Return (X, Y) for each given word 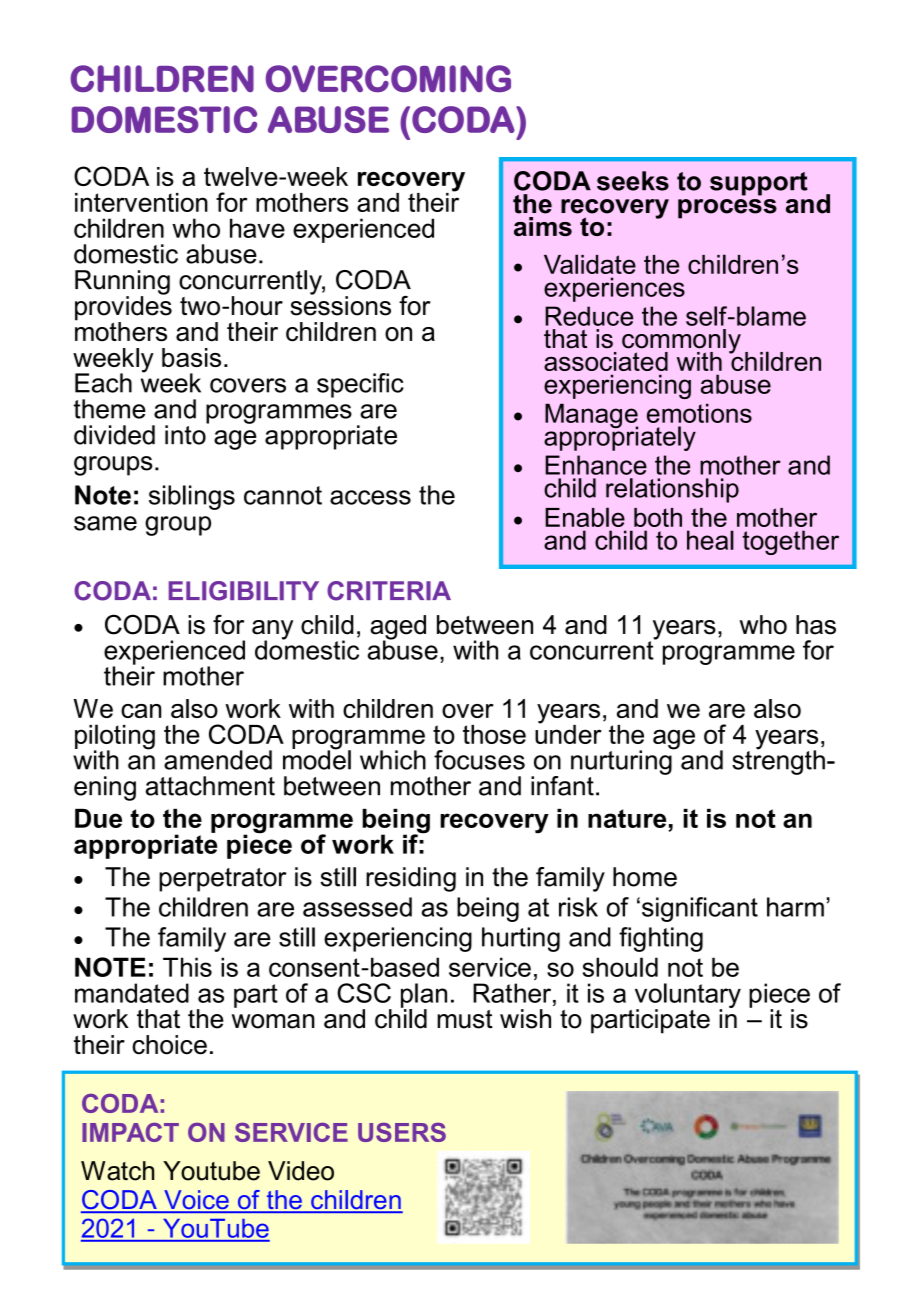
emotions (699, 413)
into (186, 434)
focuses (479, 760)
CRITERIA (389, 591)
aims (543, 226)
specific (360, 385)
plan (424, 996)
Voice (196, 1201)
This (187, 967)
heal (710, 540)
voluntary (688, 997)
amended (218, 760)
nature (627, 818)
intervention (141, 202)
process (727, 209)
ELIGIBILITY (244, 591)
